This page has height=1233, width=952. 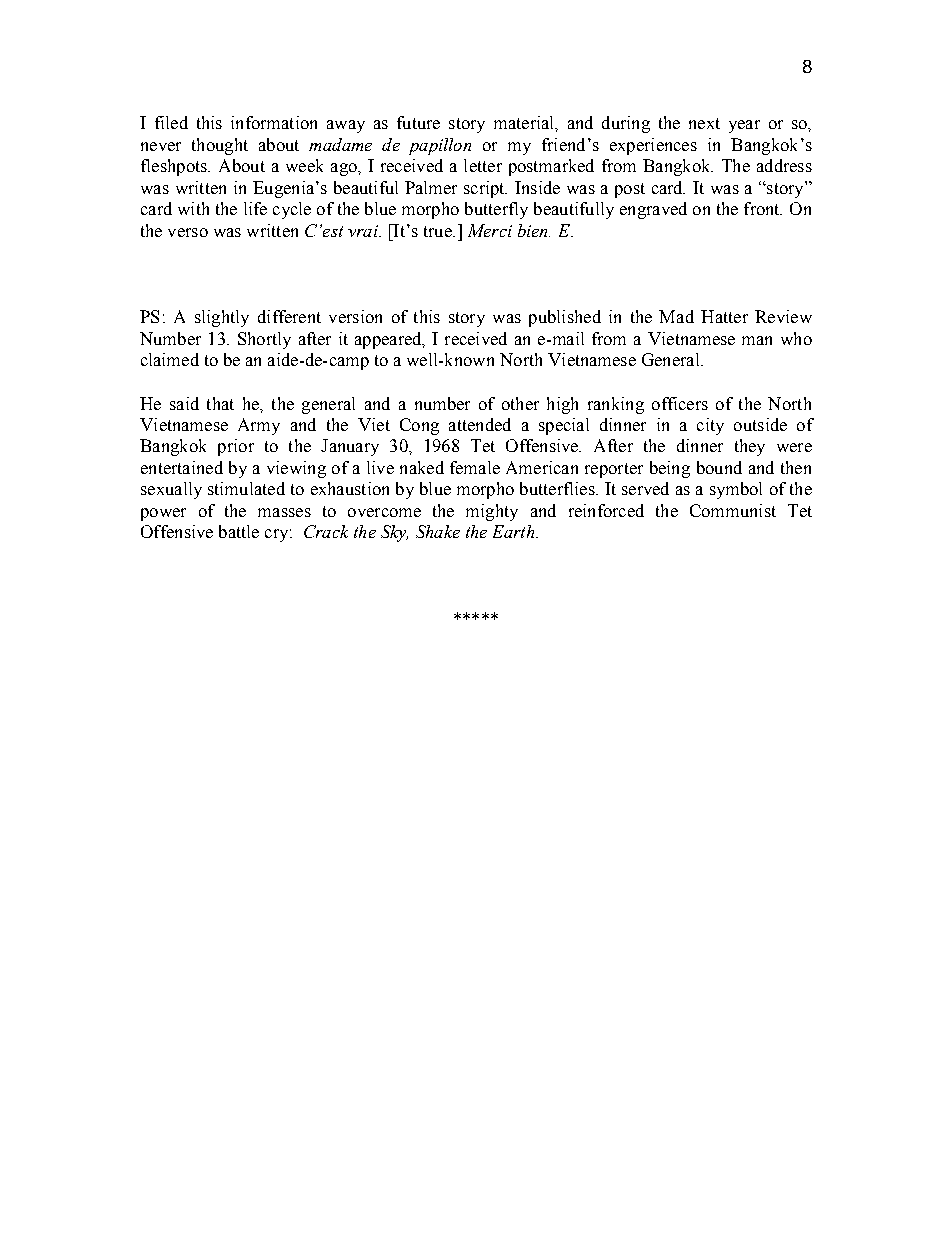 I want to click on battle, so click(x=239, y=531).
